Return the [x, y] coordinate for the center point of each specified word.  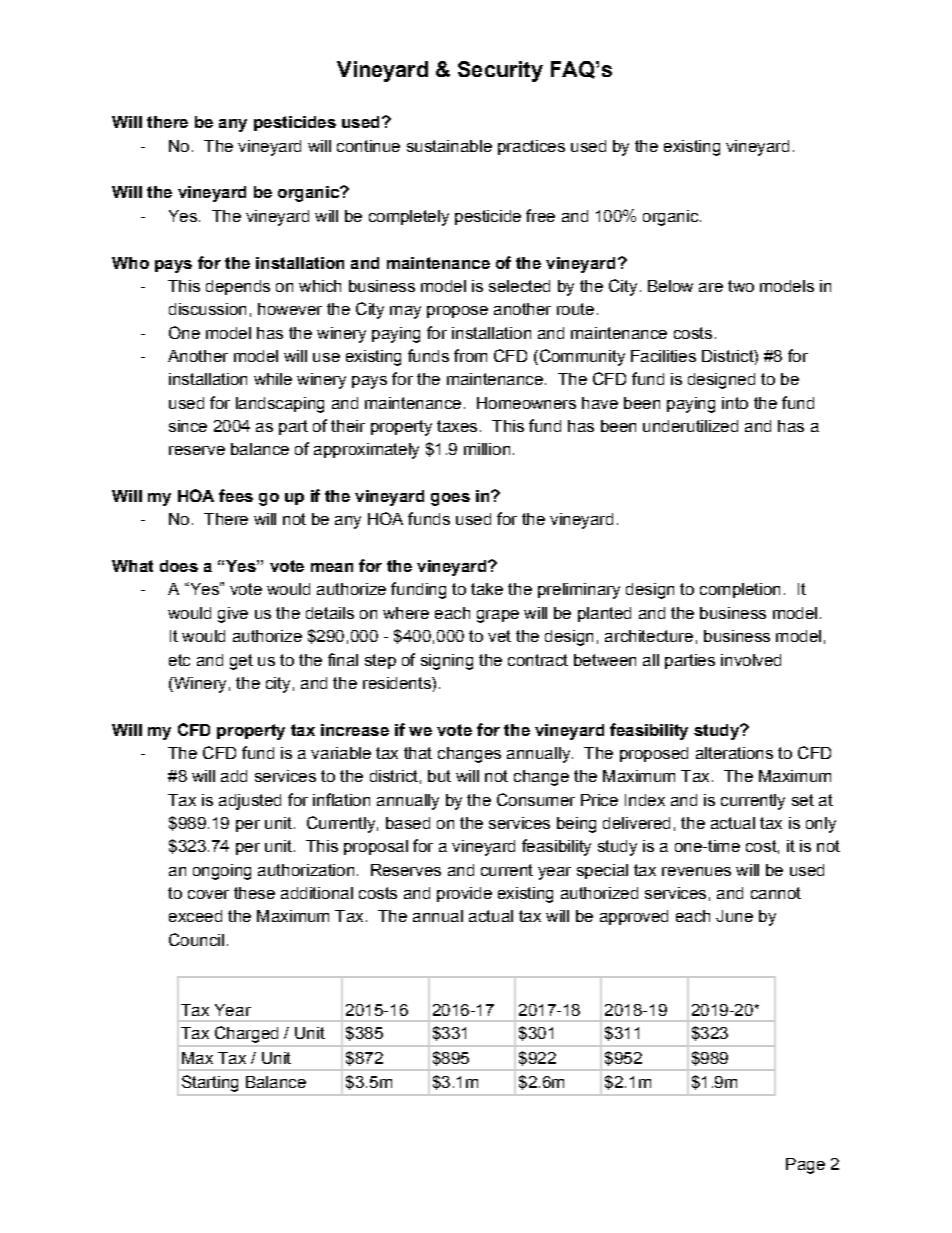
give [233, 615]
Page [805, 1166]
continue [368, 146]
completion [740, 590]
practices [531, 147]
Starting [210, 1083]
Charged [246, 1034]
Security [500, 71]
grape [498, 616]
